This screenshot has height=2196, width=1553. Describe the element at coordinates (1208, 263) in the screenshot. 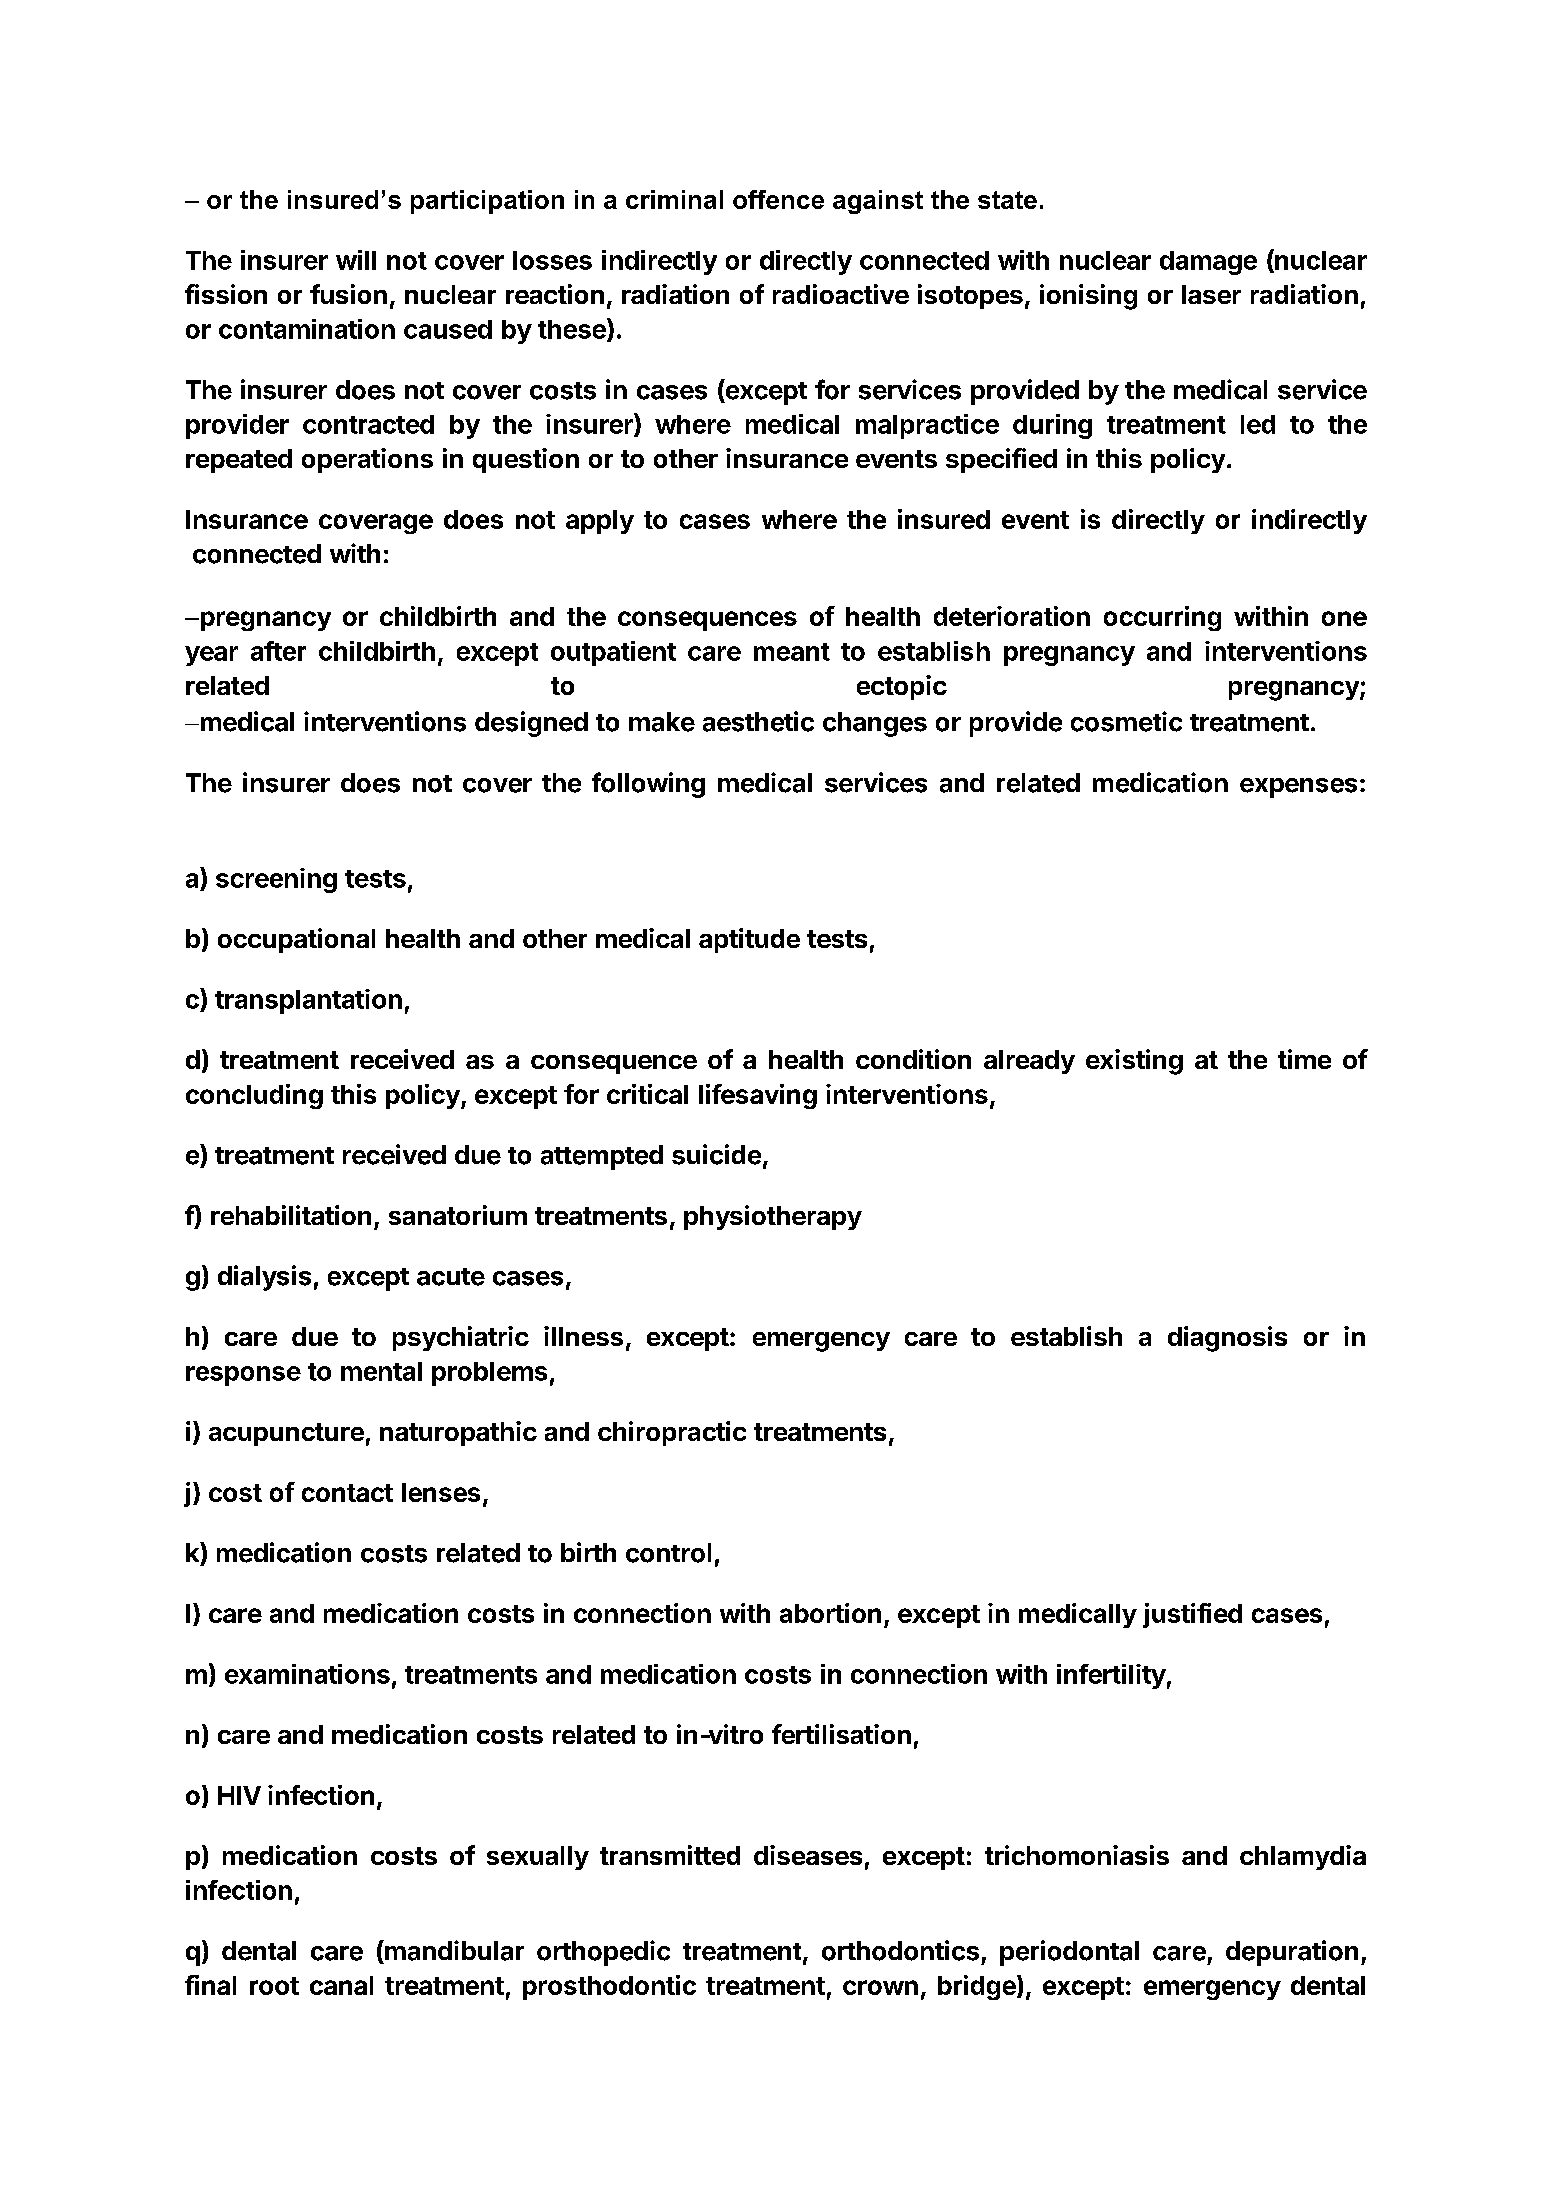

I see `damage` at that location.
